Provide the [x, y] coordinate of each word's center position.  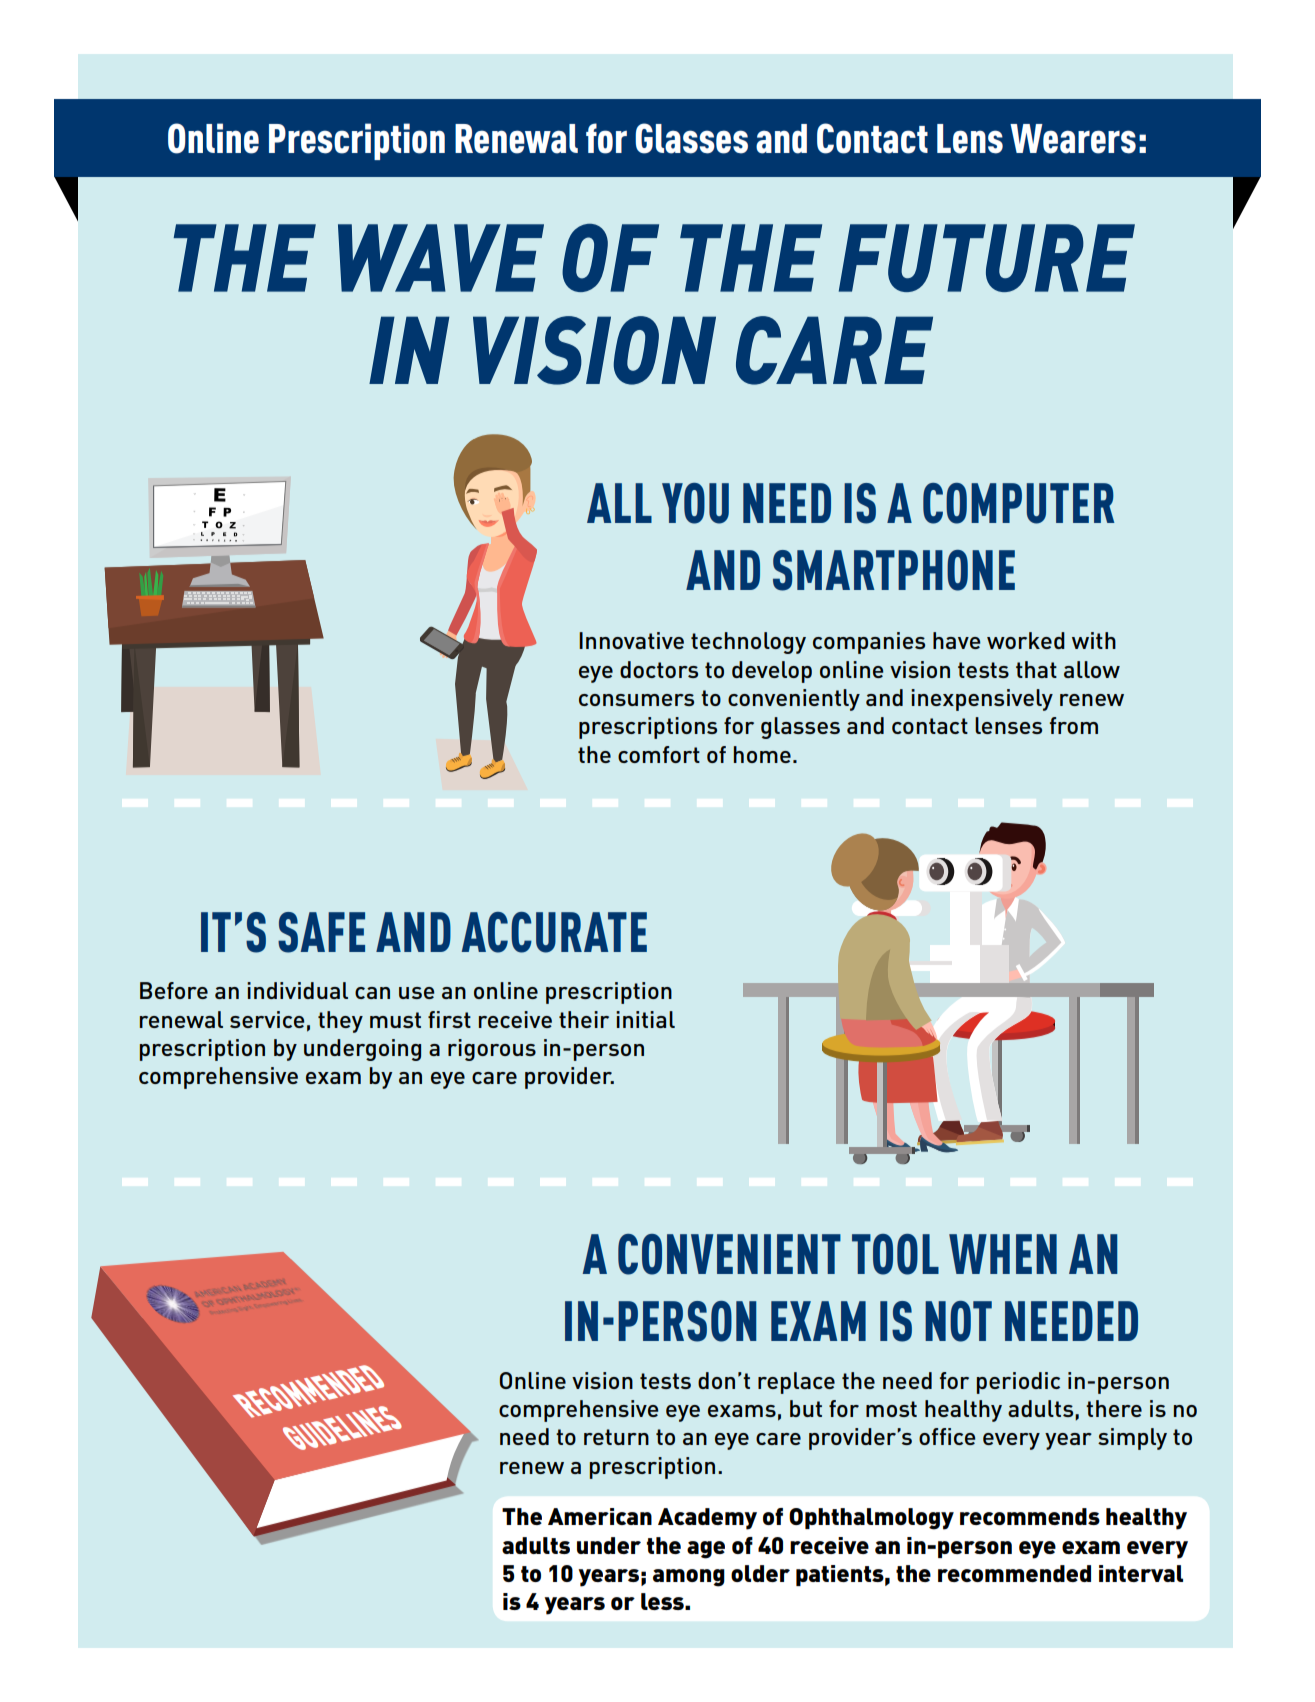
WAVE [441, 258]
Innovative [631, 640]
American [600, 1516]
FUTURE [987, 258]
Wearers [1073, 139]
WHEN [1003, 1254]
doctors [659, 669]
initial [645, 1019]
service [267, 1019]
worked [1026, 640]
